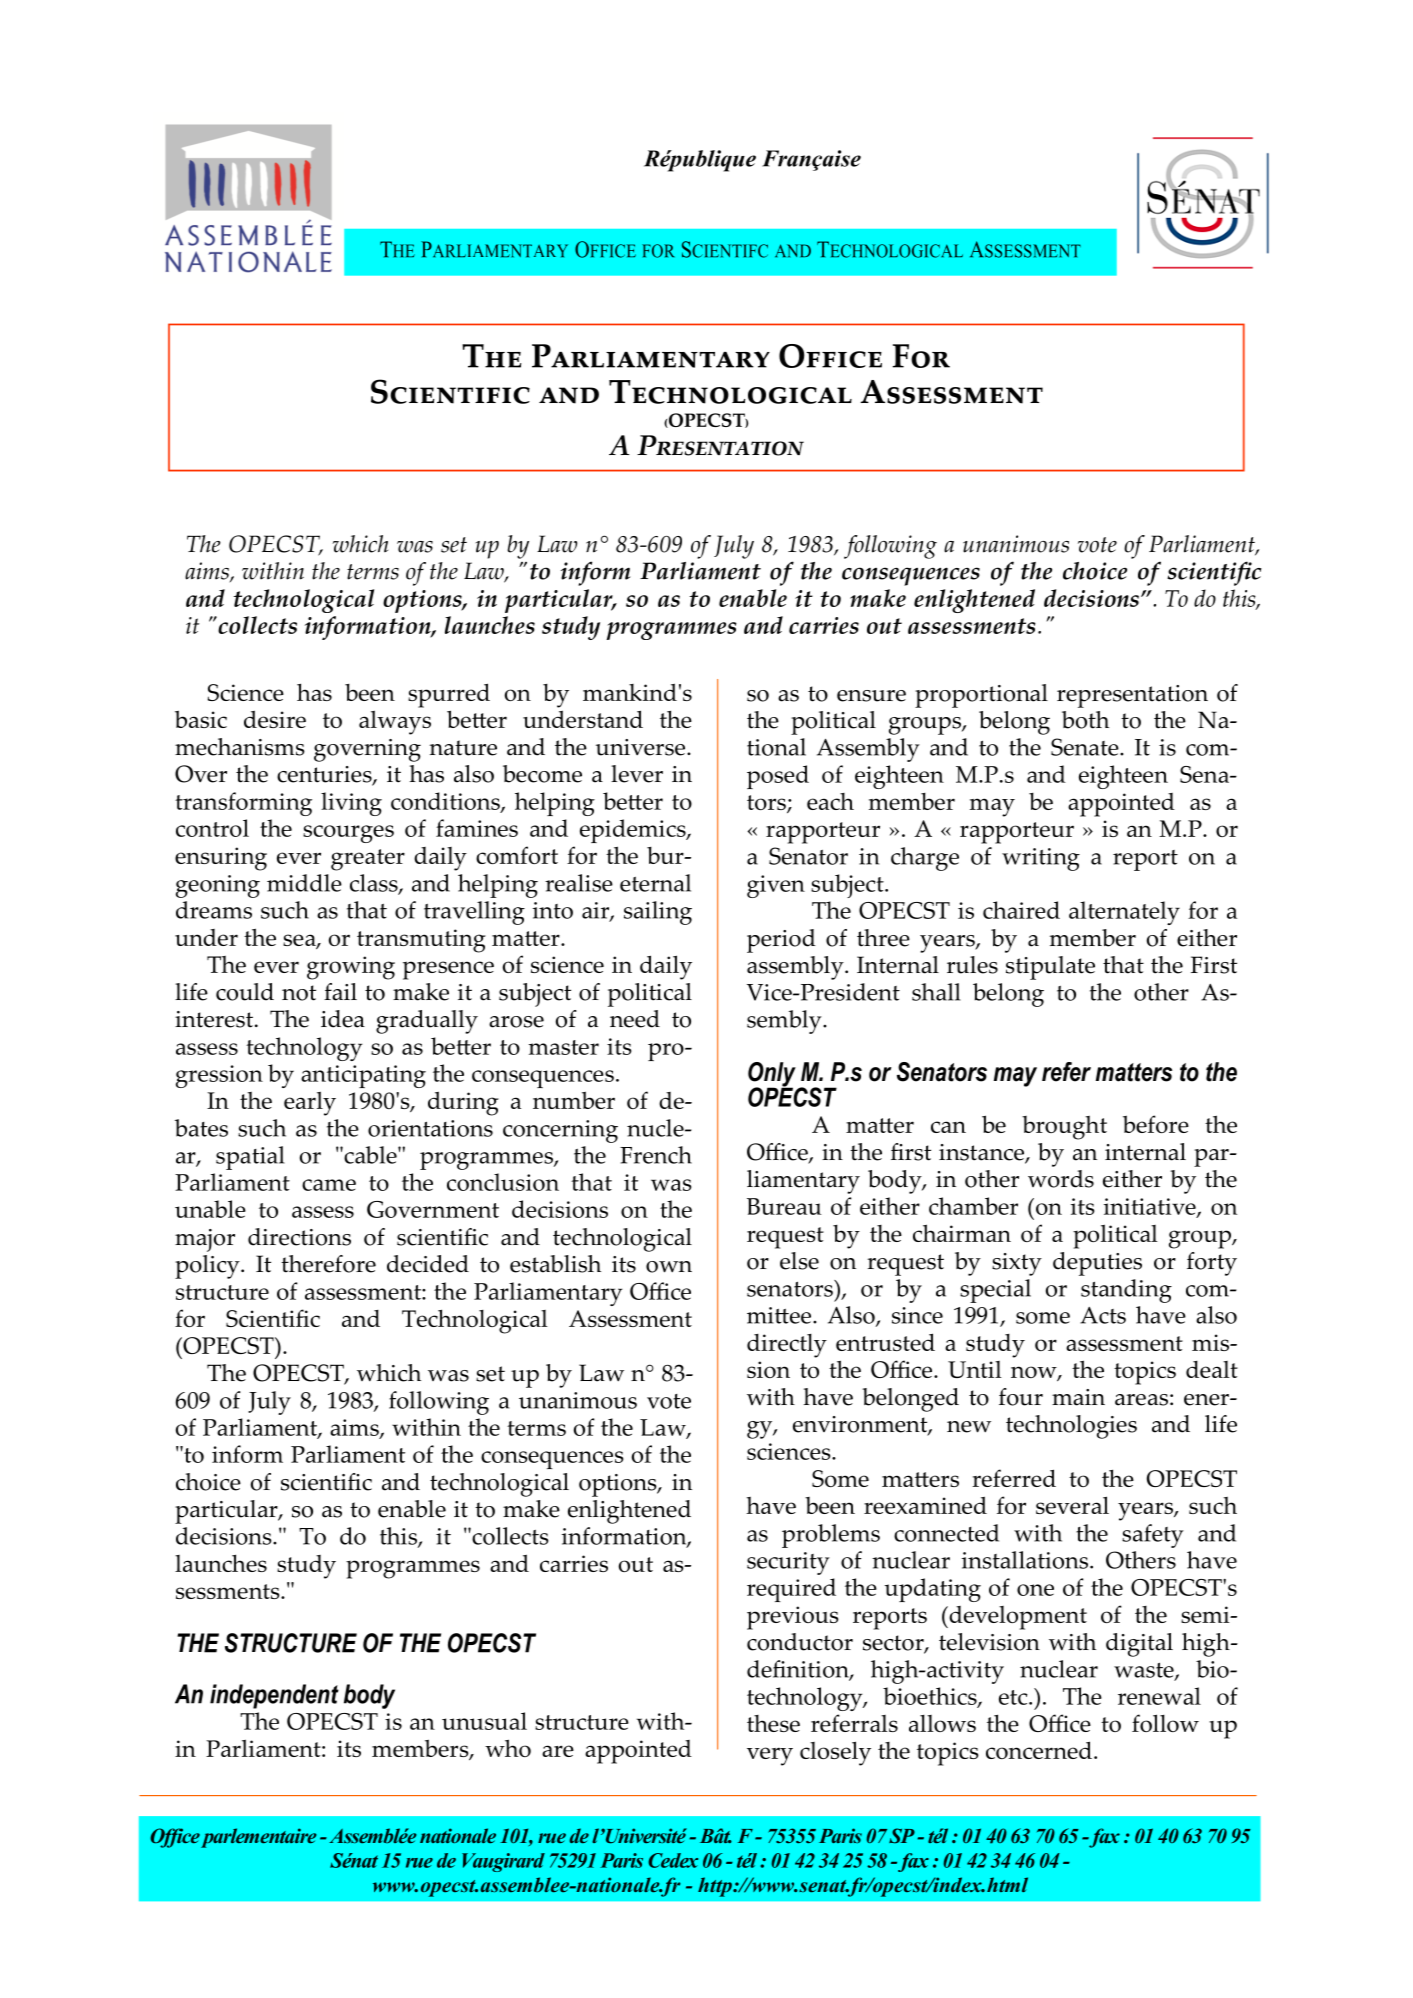 The height and width of the screenshot is (1998, 1413). Describe the element at coordinates (299, 1237) in the screenshot. I see `directions` at that location.
